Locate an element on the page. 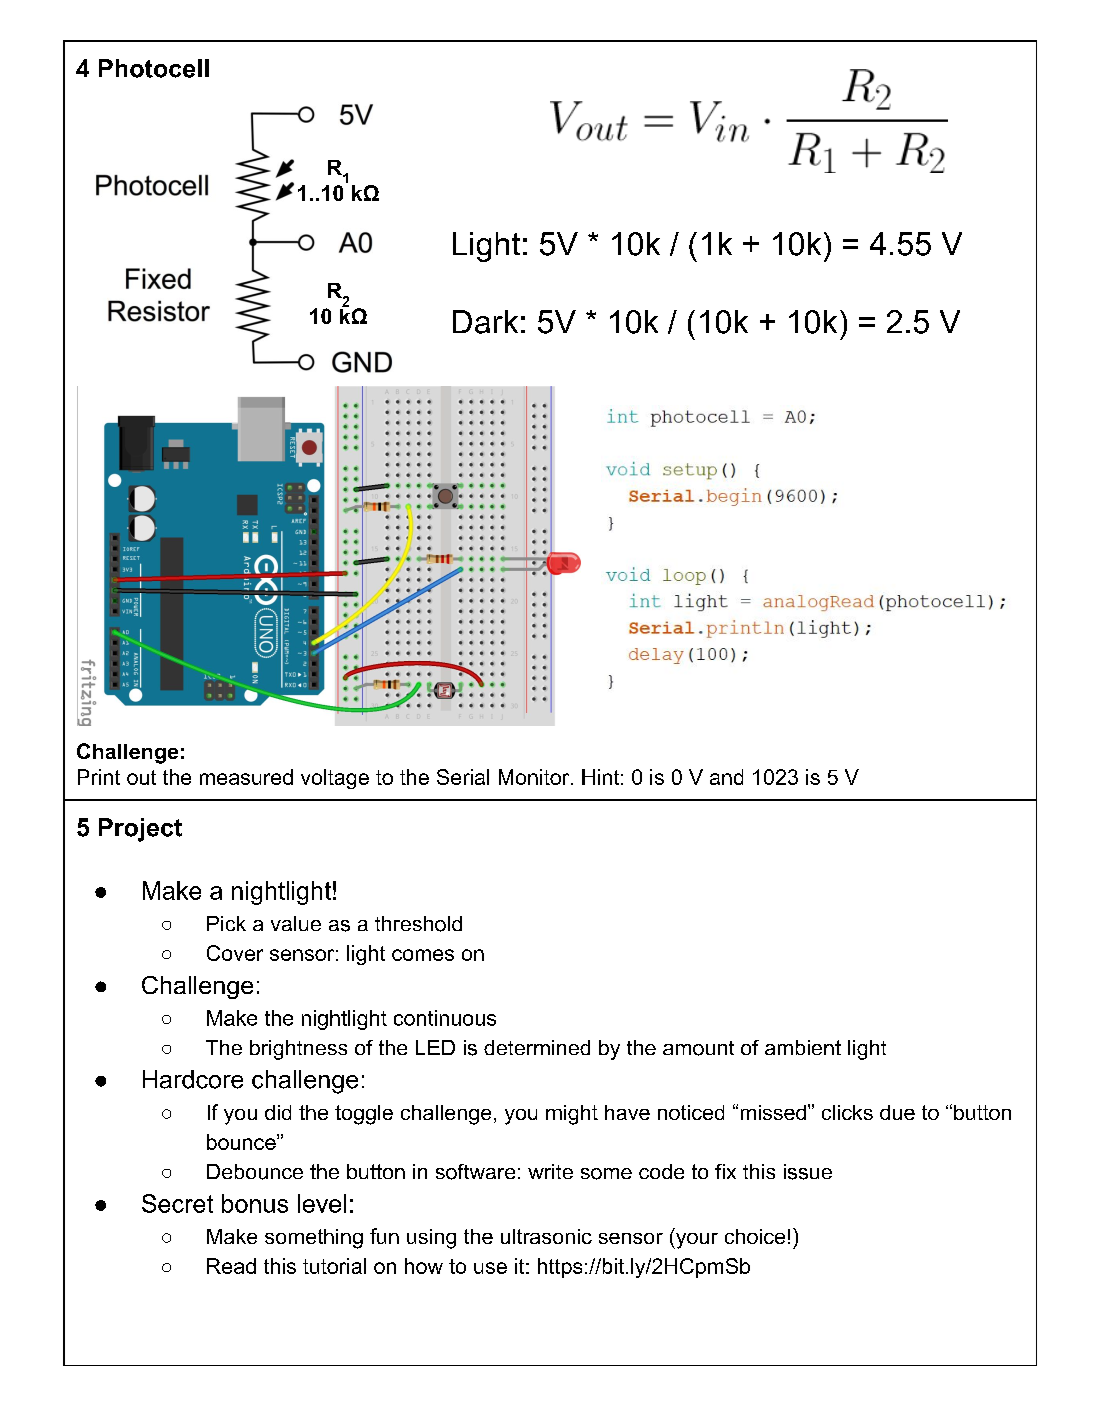 The image size is (1101, 1424). Secret is located at coordinates (177, 1203).
